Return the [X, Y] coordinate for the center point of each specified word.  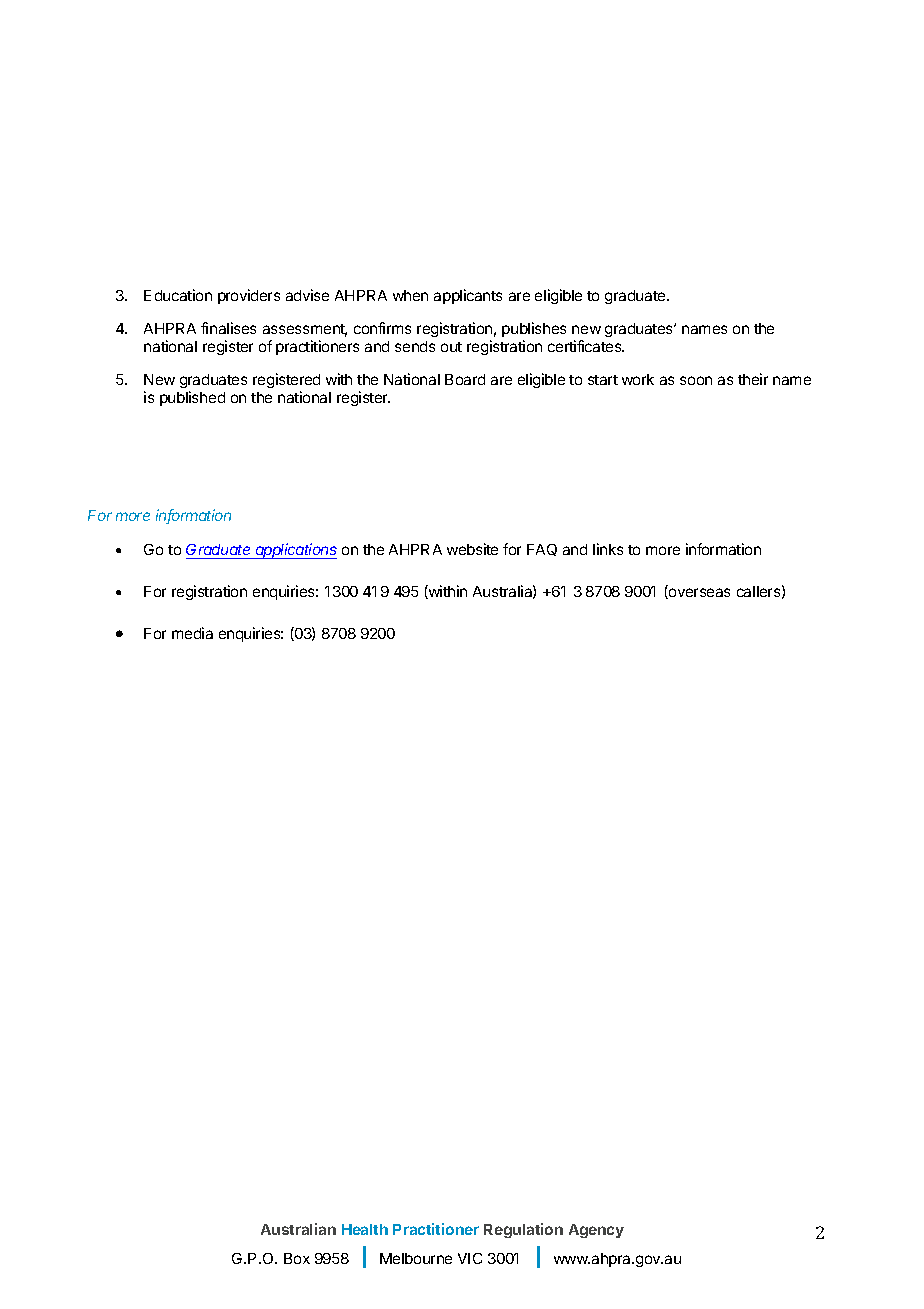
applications [295, 551]
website [472, 549]
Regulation [523, 1230]
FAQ [542, 550]
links [608, 549]
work [638, 379]
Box [297, 1258]
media [192, 633]
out [451, 347]
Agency [596, 1231]
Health [365, 1229]
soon [696, 380]
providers [249, 296]
